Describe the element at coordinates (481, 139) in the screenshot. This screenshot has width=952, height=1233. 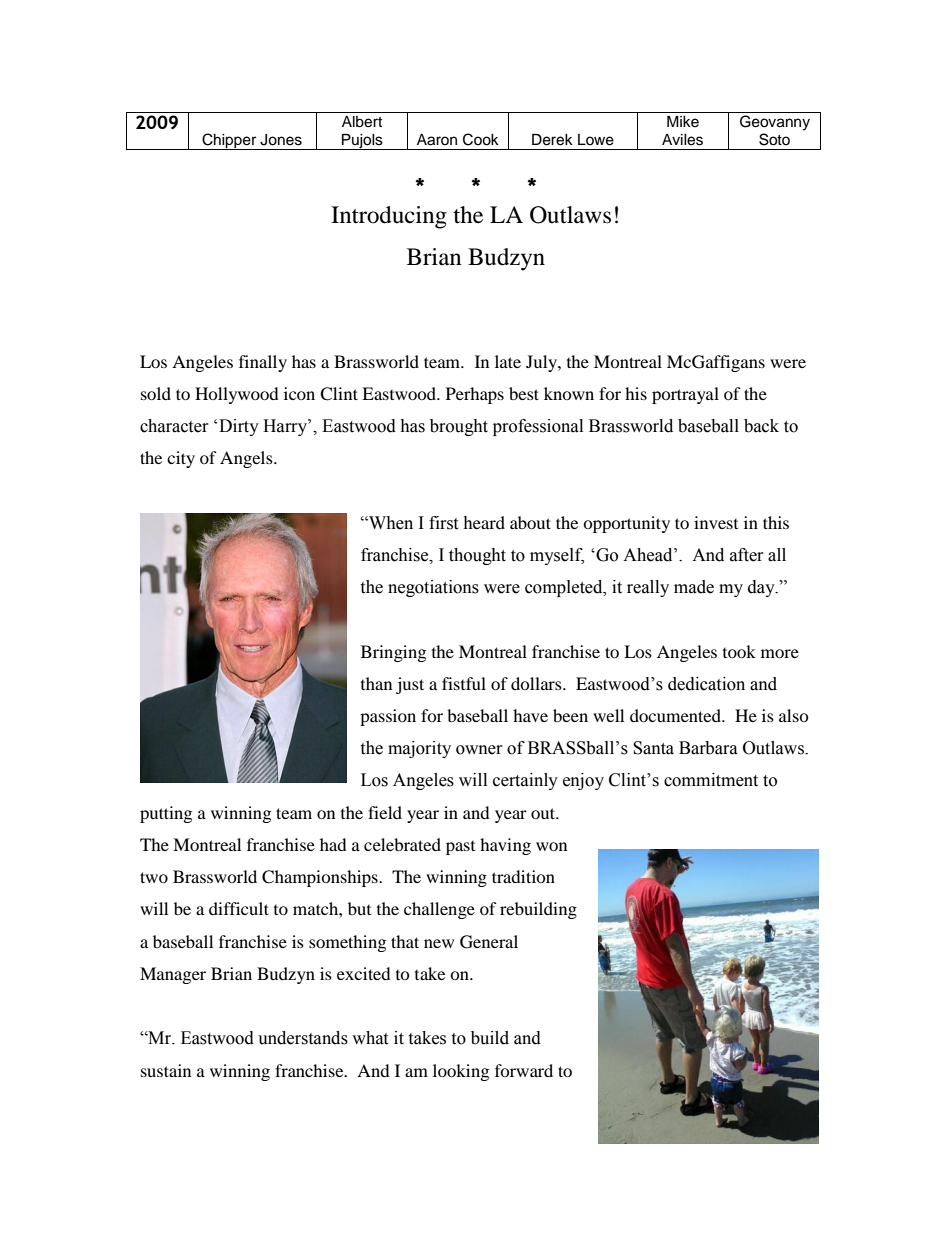
I see `Cook` at that location.
